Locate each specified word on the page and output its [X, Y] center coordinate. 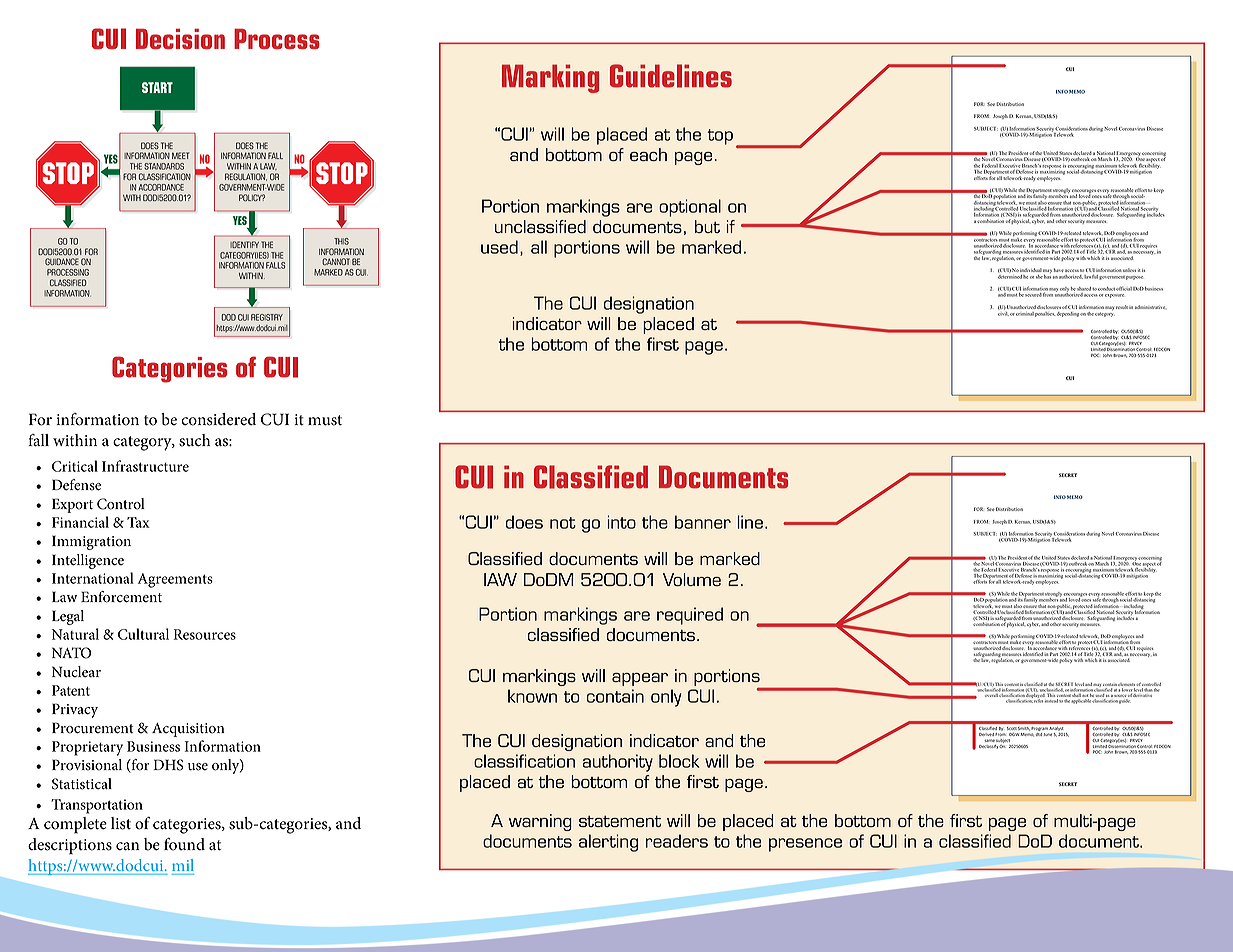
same [990, 741]
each [648, 154]
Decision [180, 38]
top [720, 137]
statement [620, 821]
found [184, 844]
